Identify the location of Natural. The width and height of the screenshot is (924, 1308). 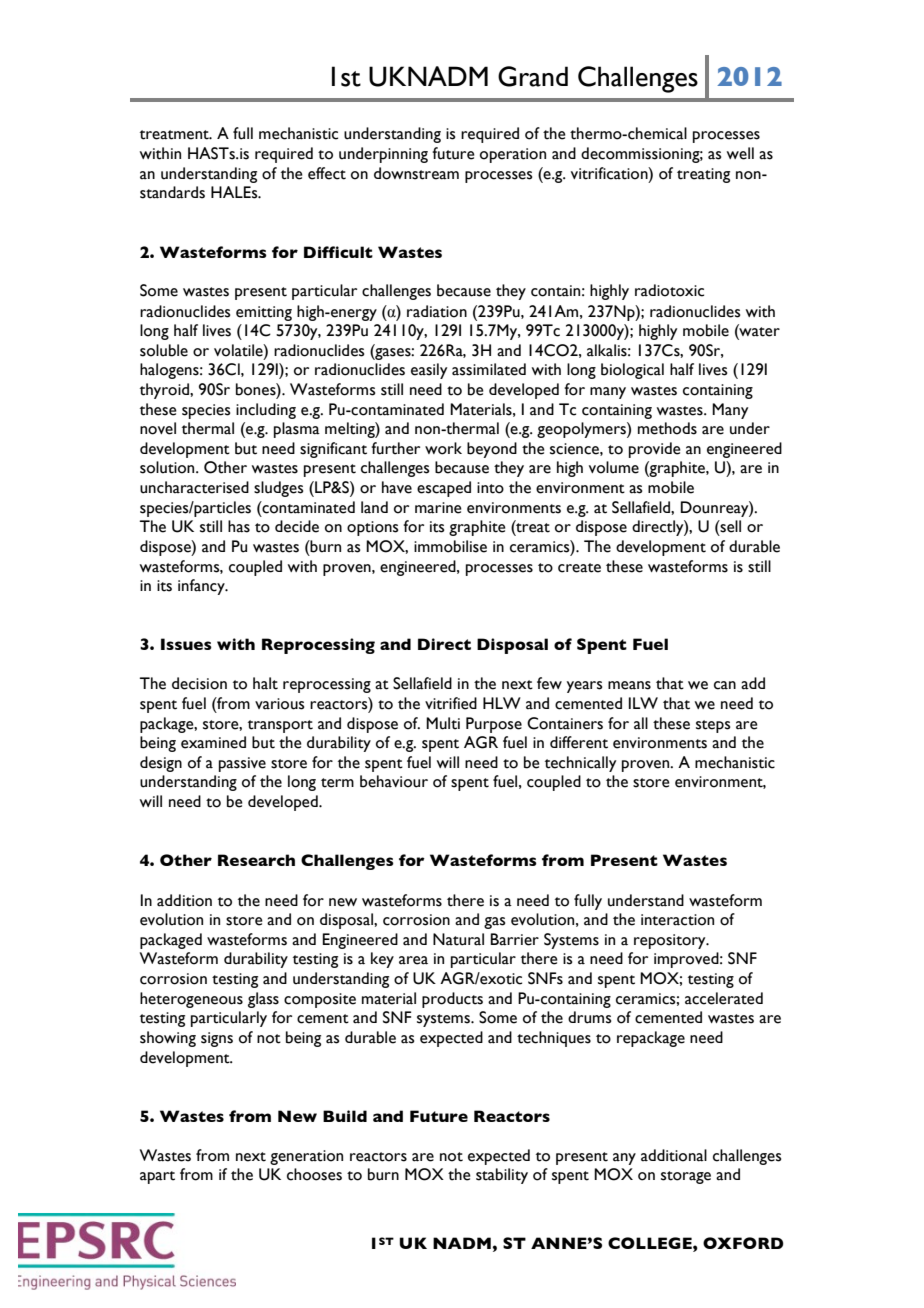
(458, 939).
